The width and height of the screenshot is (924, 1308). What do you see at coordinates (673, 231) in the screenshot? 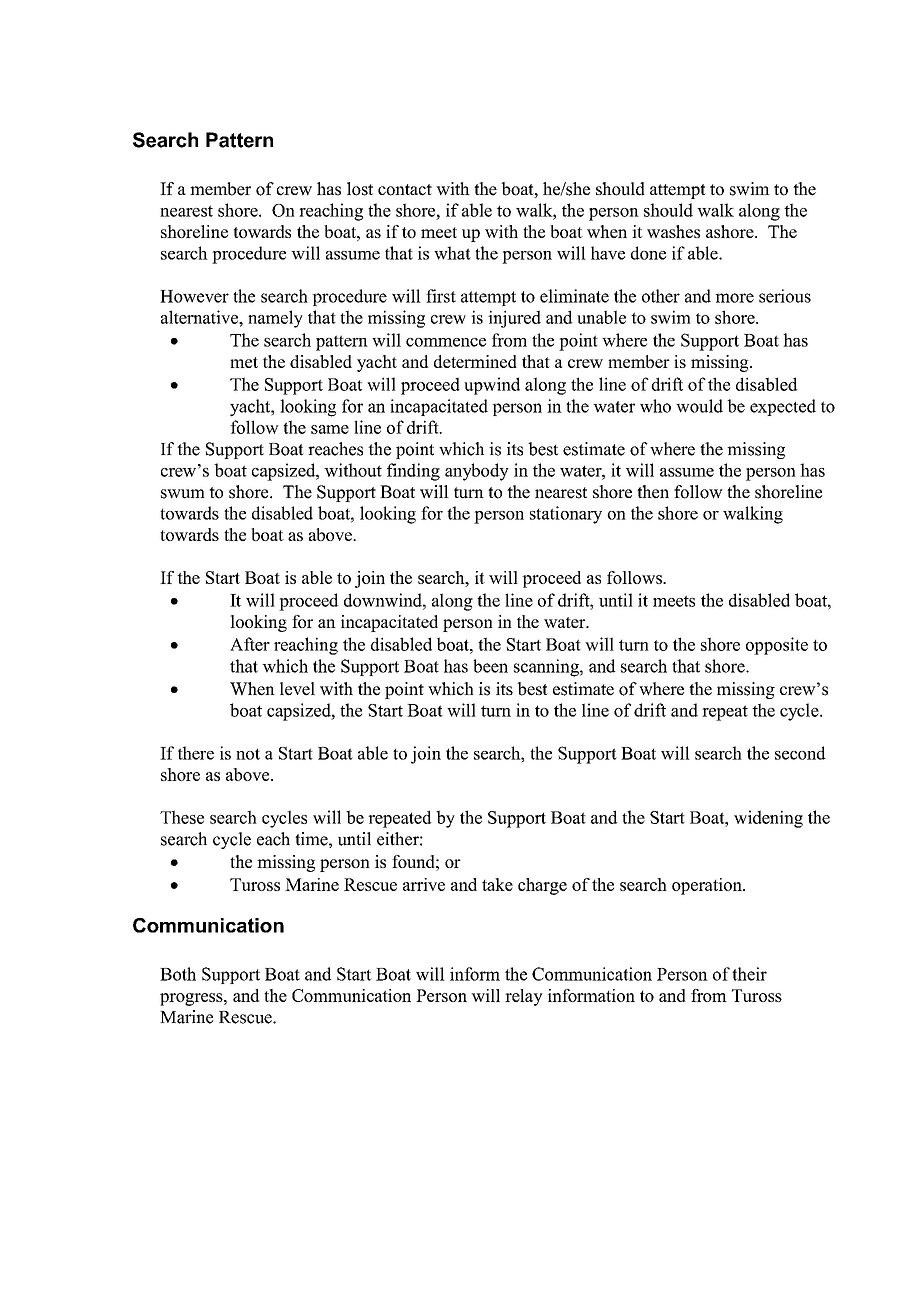
I see `washes` at bounding box center [673, 231].
